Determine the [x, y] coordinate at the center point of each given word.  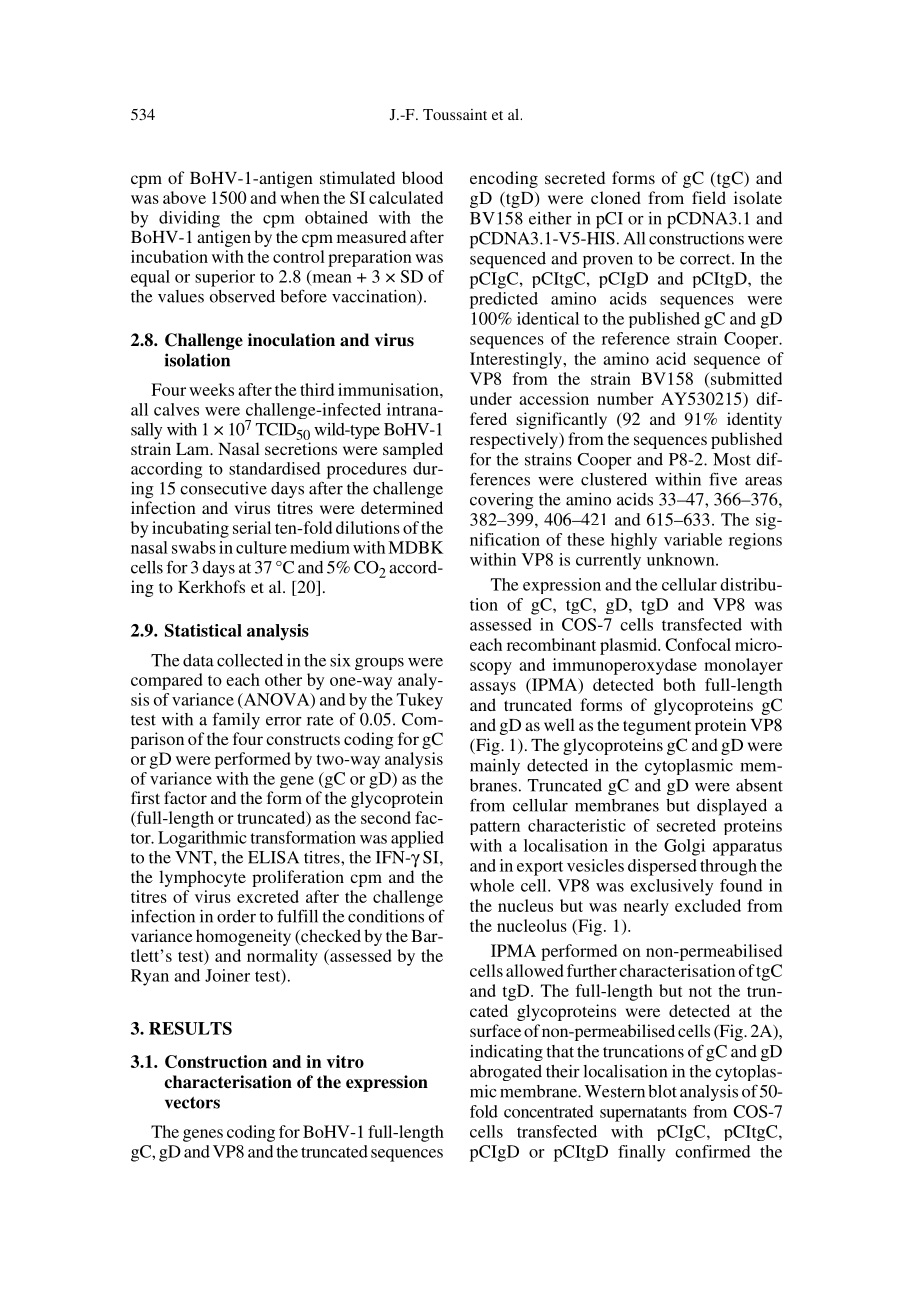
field [709, 197]
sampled [413, 450]
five [723, 479]
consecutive [223, 488]
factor [185, 797]
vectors [192, 1103]
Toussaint [455, 114]
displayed [732, 807]
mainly [495, 767]
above [184, 197]
